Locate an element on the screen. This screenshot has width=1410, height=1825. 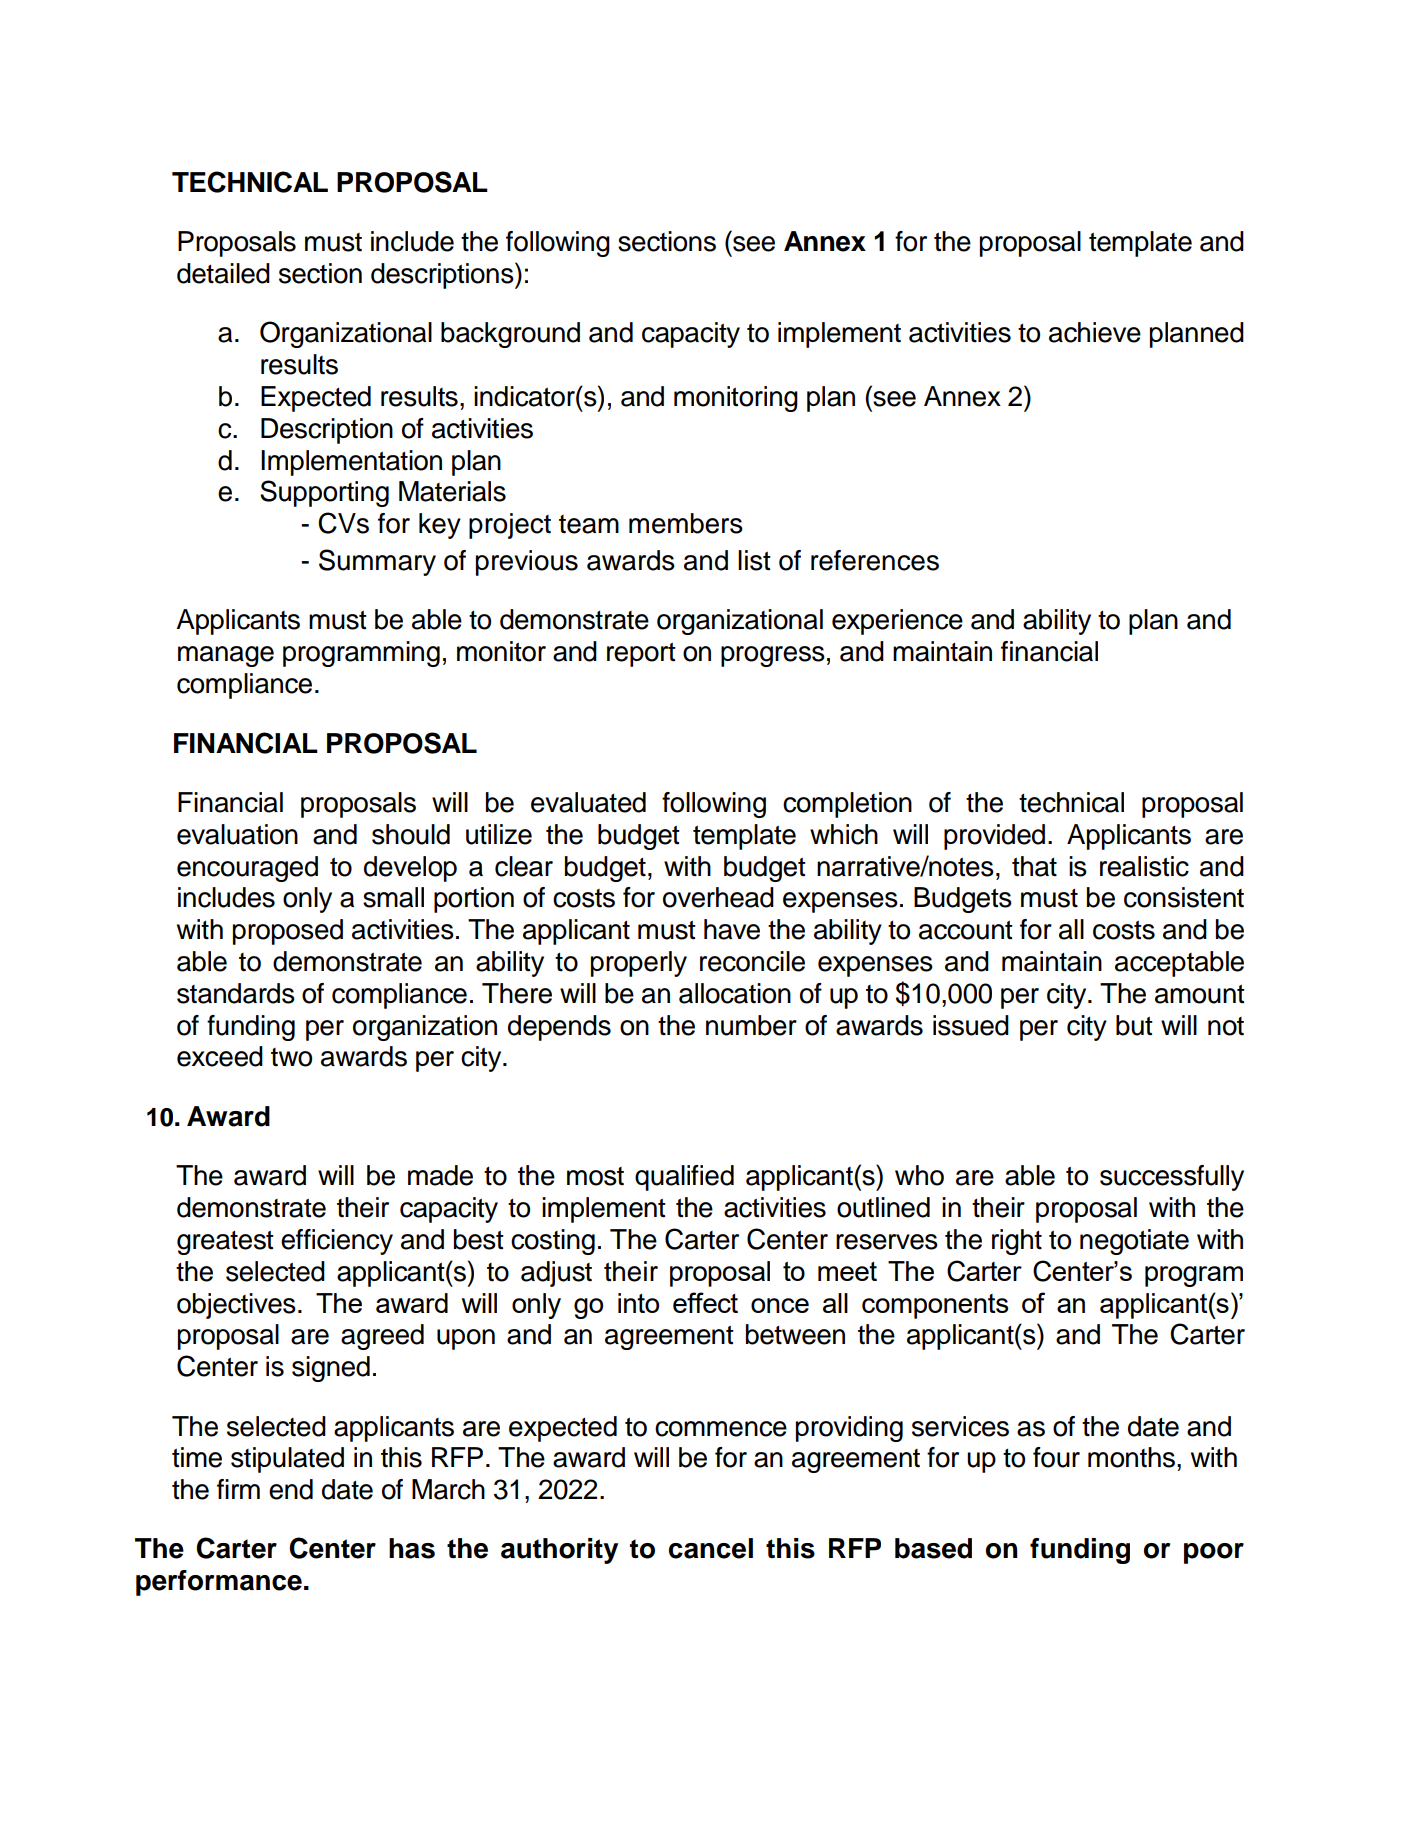
poor is located at coordinates (1214, 1553).
